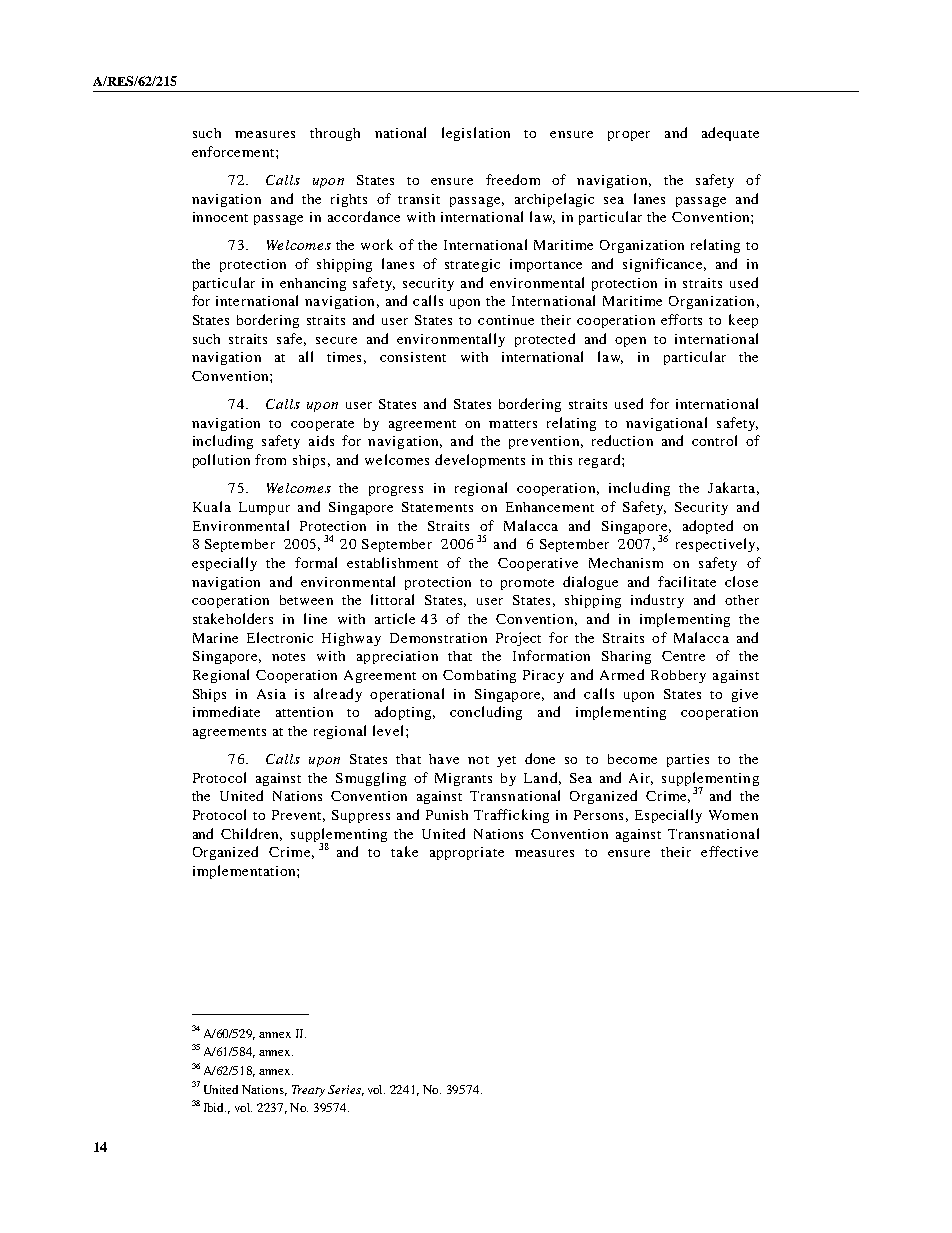 Image resolution: width=952 pixels, height=1233 pixels. What do you see at coordinates (463, 779) in the page?
I see `Migrants` at bounding box center [463, 779].
